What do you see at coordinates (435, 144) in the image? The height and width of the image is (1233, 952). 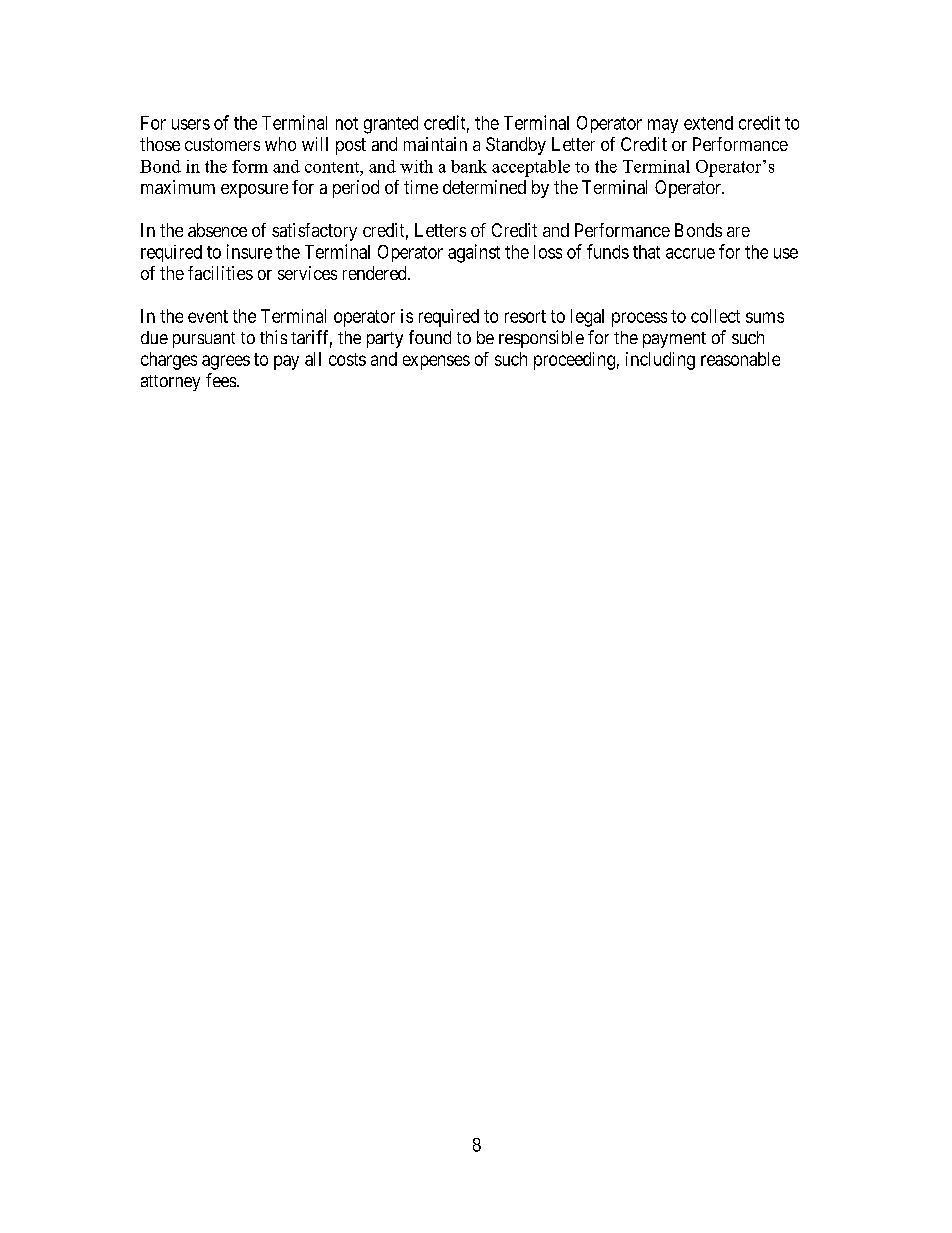 I see `maintain` at bounding box center [435, 144].
